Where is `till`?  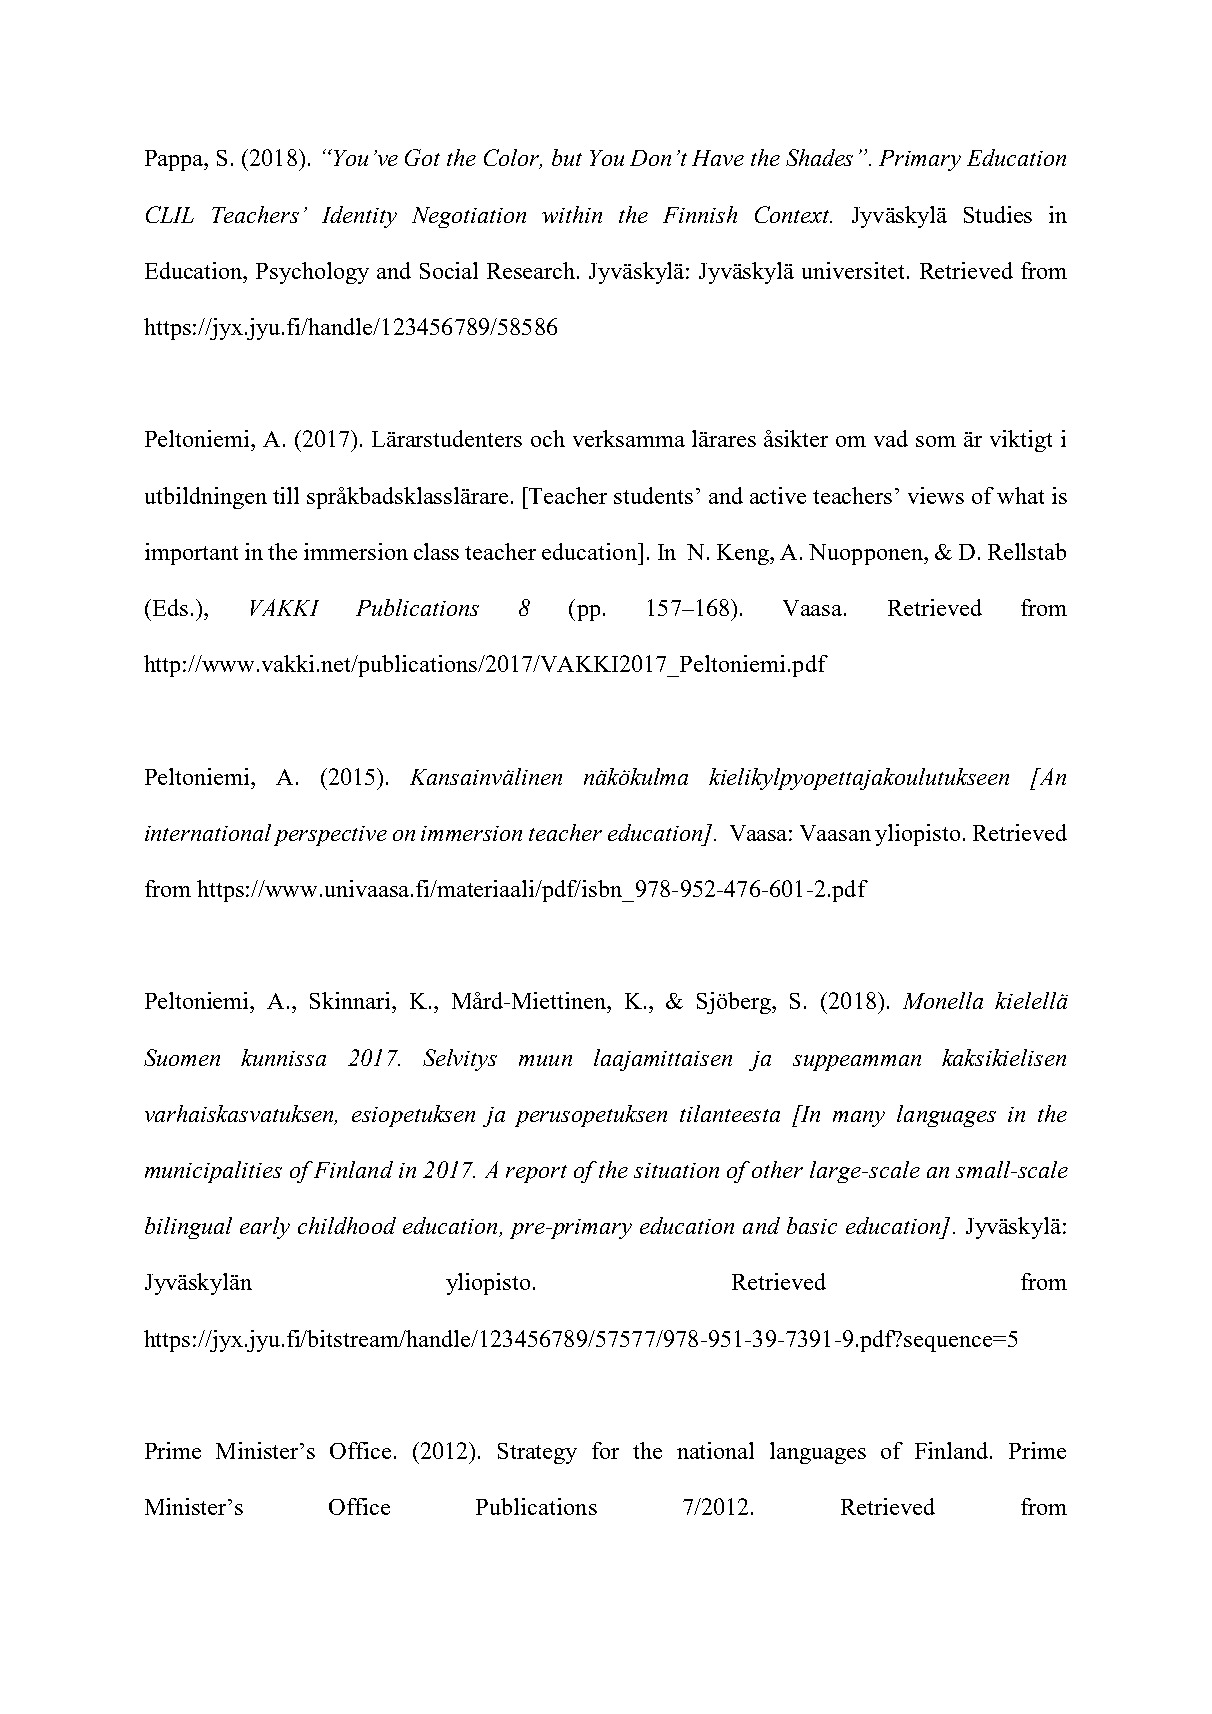 till is located at coordinates (286, 495).
